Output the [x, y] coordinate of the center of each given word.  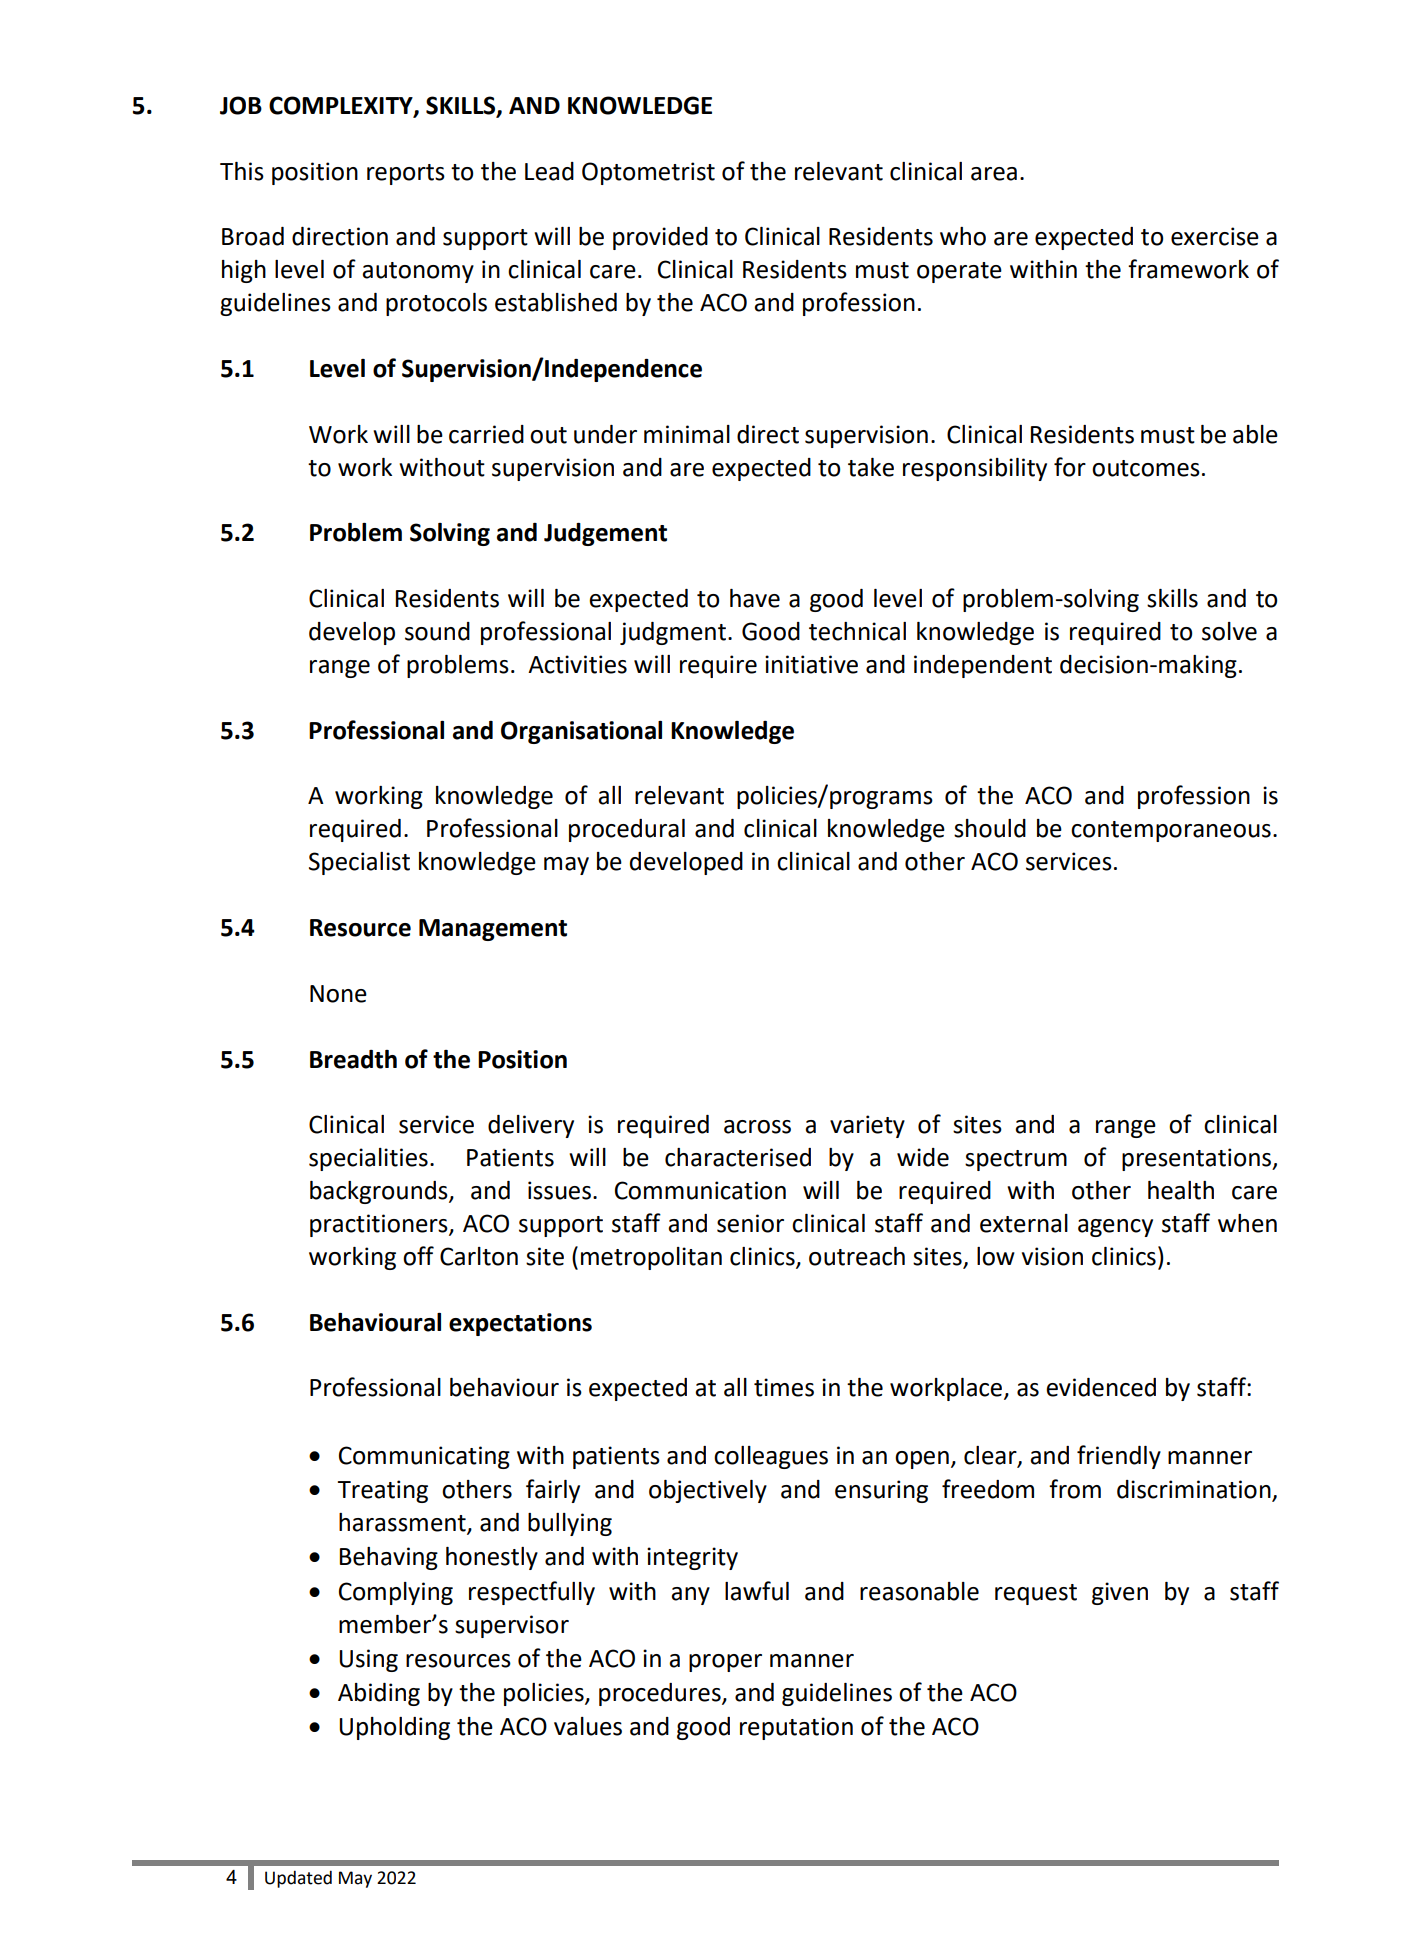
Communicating [424, 1457]
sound [437, 631]
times [784, 1387]
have [755, 598]
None [338, 994]
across [757, 1127]
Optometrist [648, 173]
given [1120, 1593]
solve [1229, 631]
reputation [796, 1728]
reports [406, 174]
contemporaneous [1171, 831]
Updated [298, 1879]
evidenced [1101, 1387]
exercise [1215, 236]
